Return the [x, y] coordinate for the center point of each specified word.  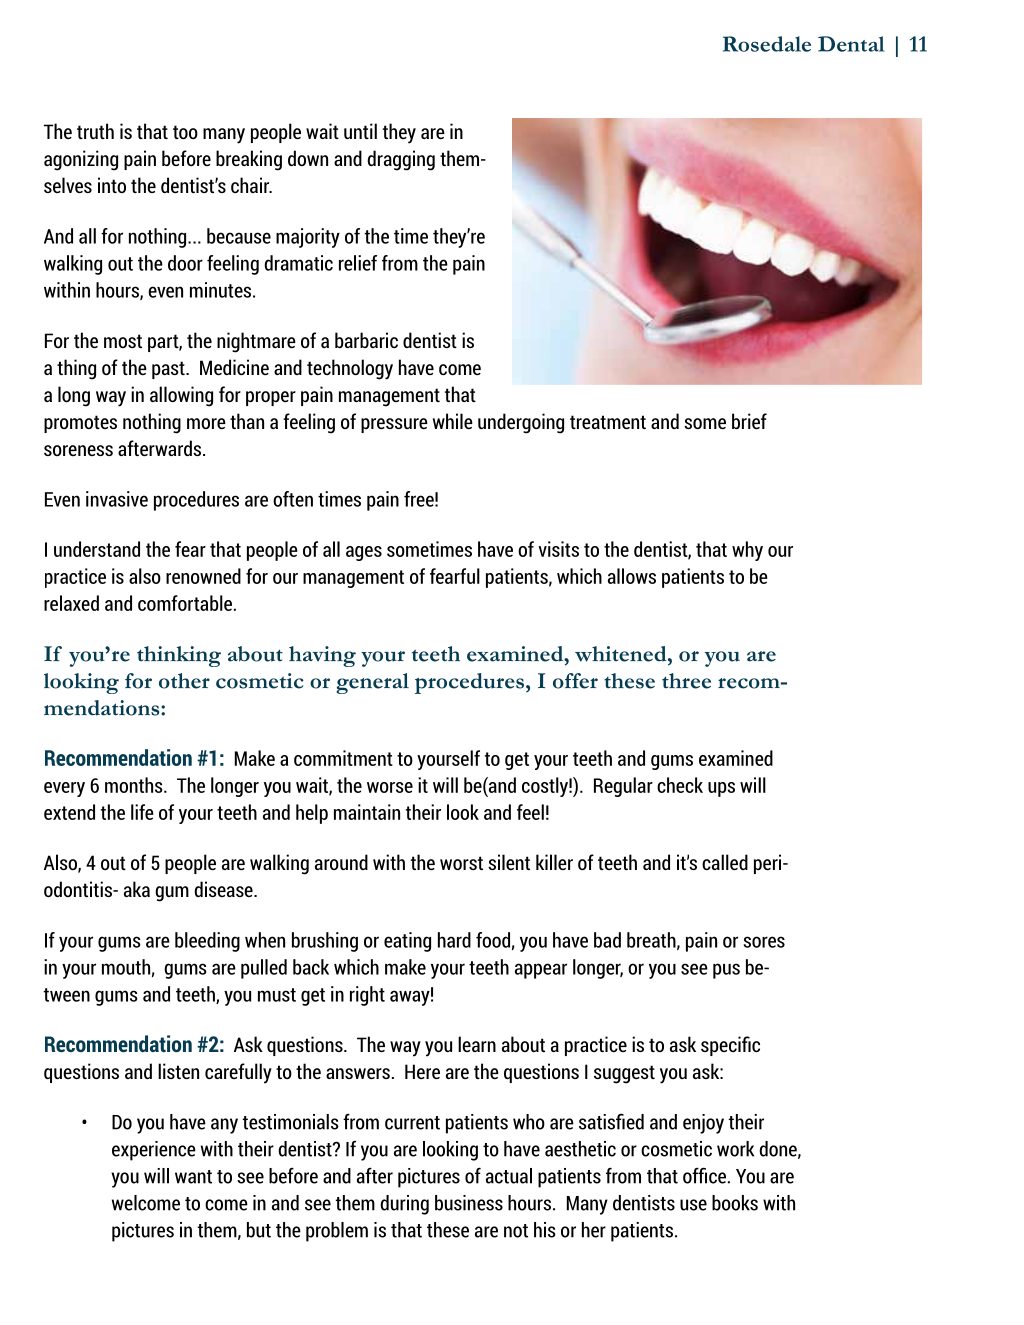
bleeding [207, 942]
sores [764, 942]
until [360, 131]
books [735, 1203]
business [469, 1203]
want [193, 1177]
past [169, 370]
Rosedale [767, 44]
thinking [179, 656]
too [185, 132]
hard [454, 940]
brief [749, 421]
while [453, 421]
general [372, 683]
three [686, 681]
